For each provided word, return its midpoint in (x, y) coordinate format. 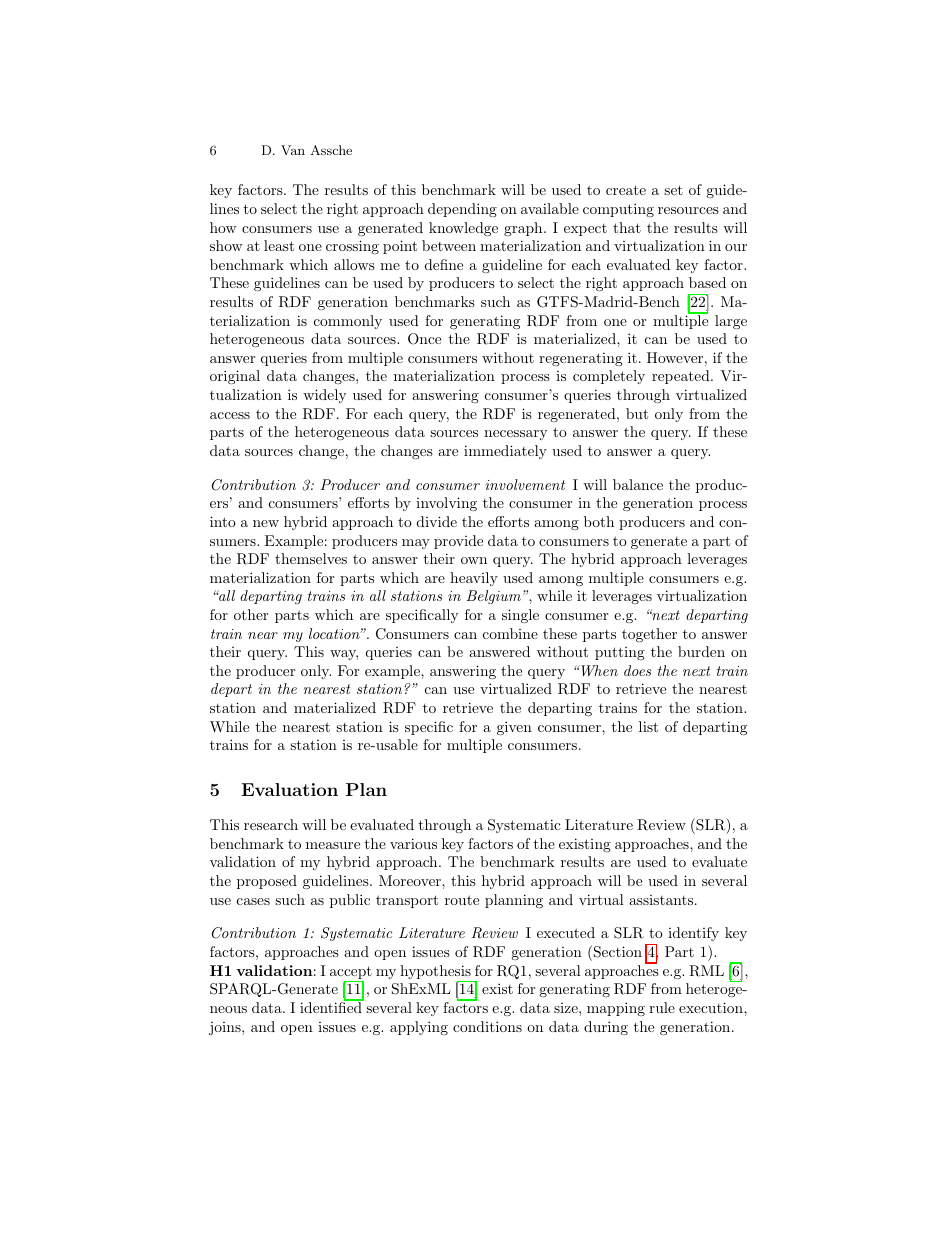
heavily (474, 579)
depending (462, 210)
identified (332, 1006)
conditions (487, 1026)
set (673, 190)
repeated (681, 377)
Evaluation (289, 789)
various (413, 843)
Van (293, 150)
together (649, 635)
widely (324, 396)
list (648, 726)
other (251, 614)
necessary (515, 435)
